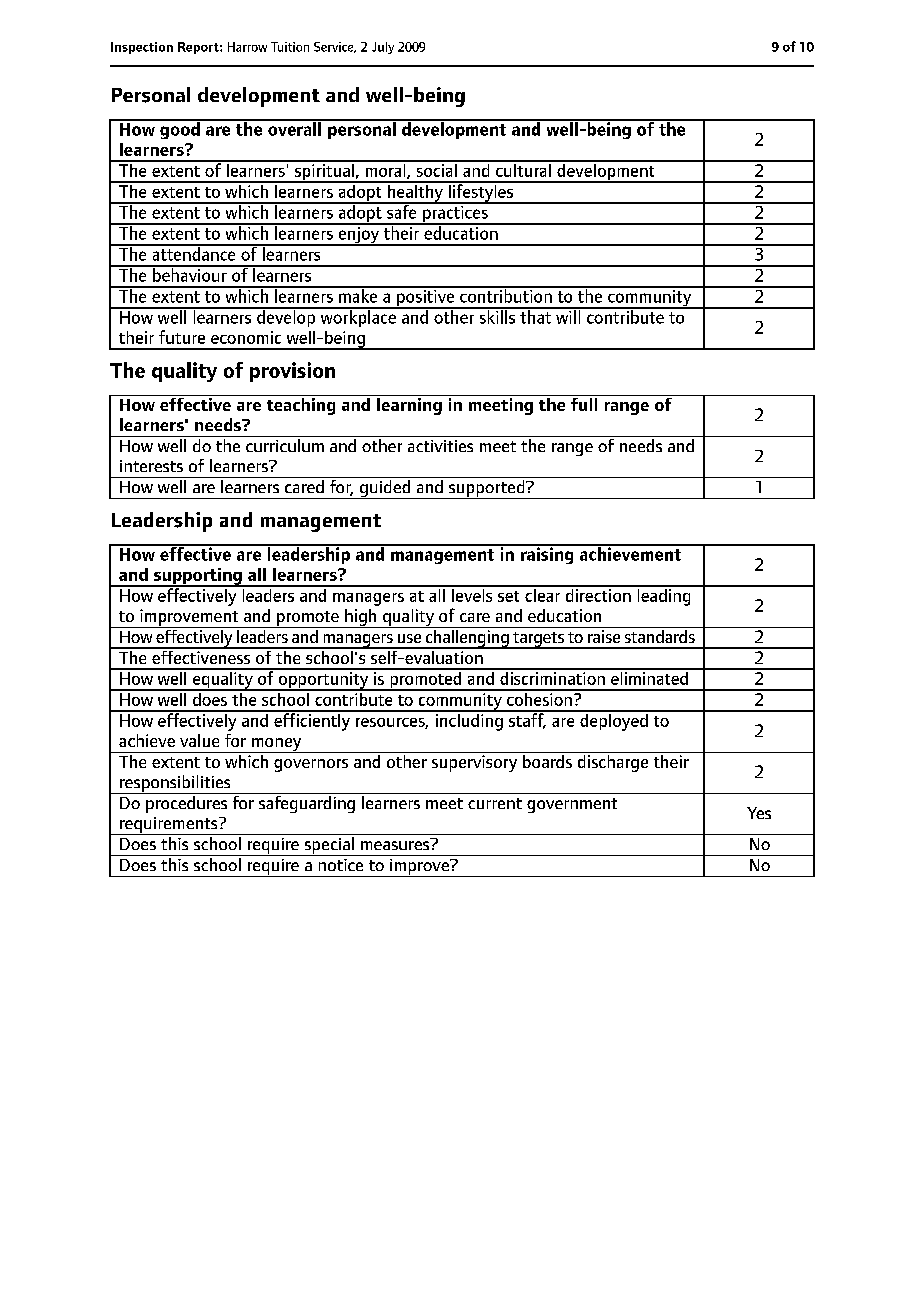  What do you see at coordinates (467, 638) in the screenshot?
I see `challenging` at bounding box center [467, 638].
